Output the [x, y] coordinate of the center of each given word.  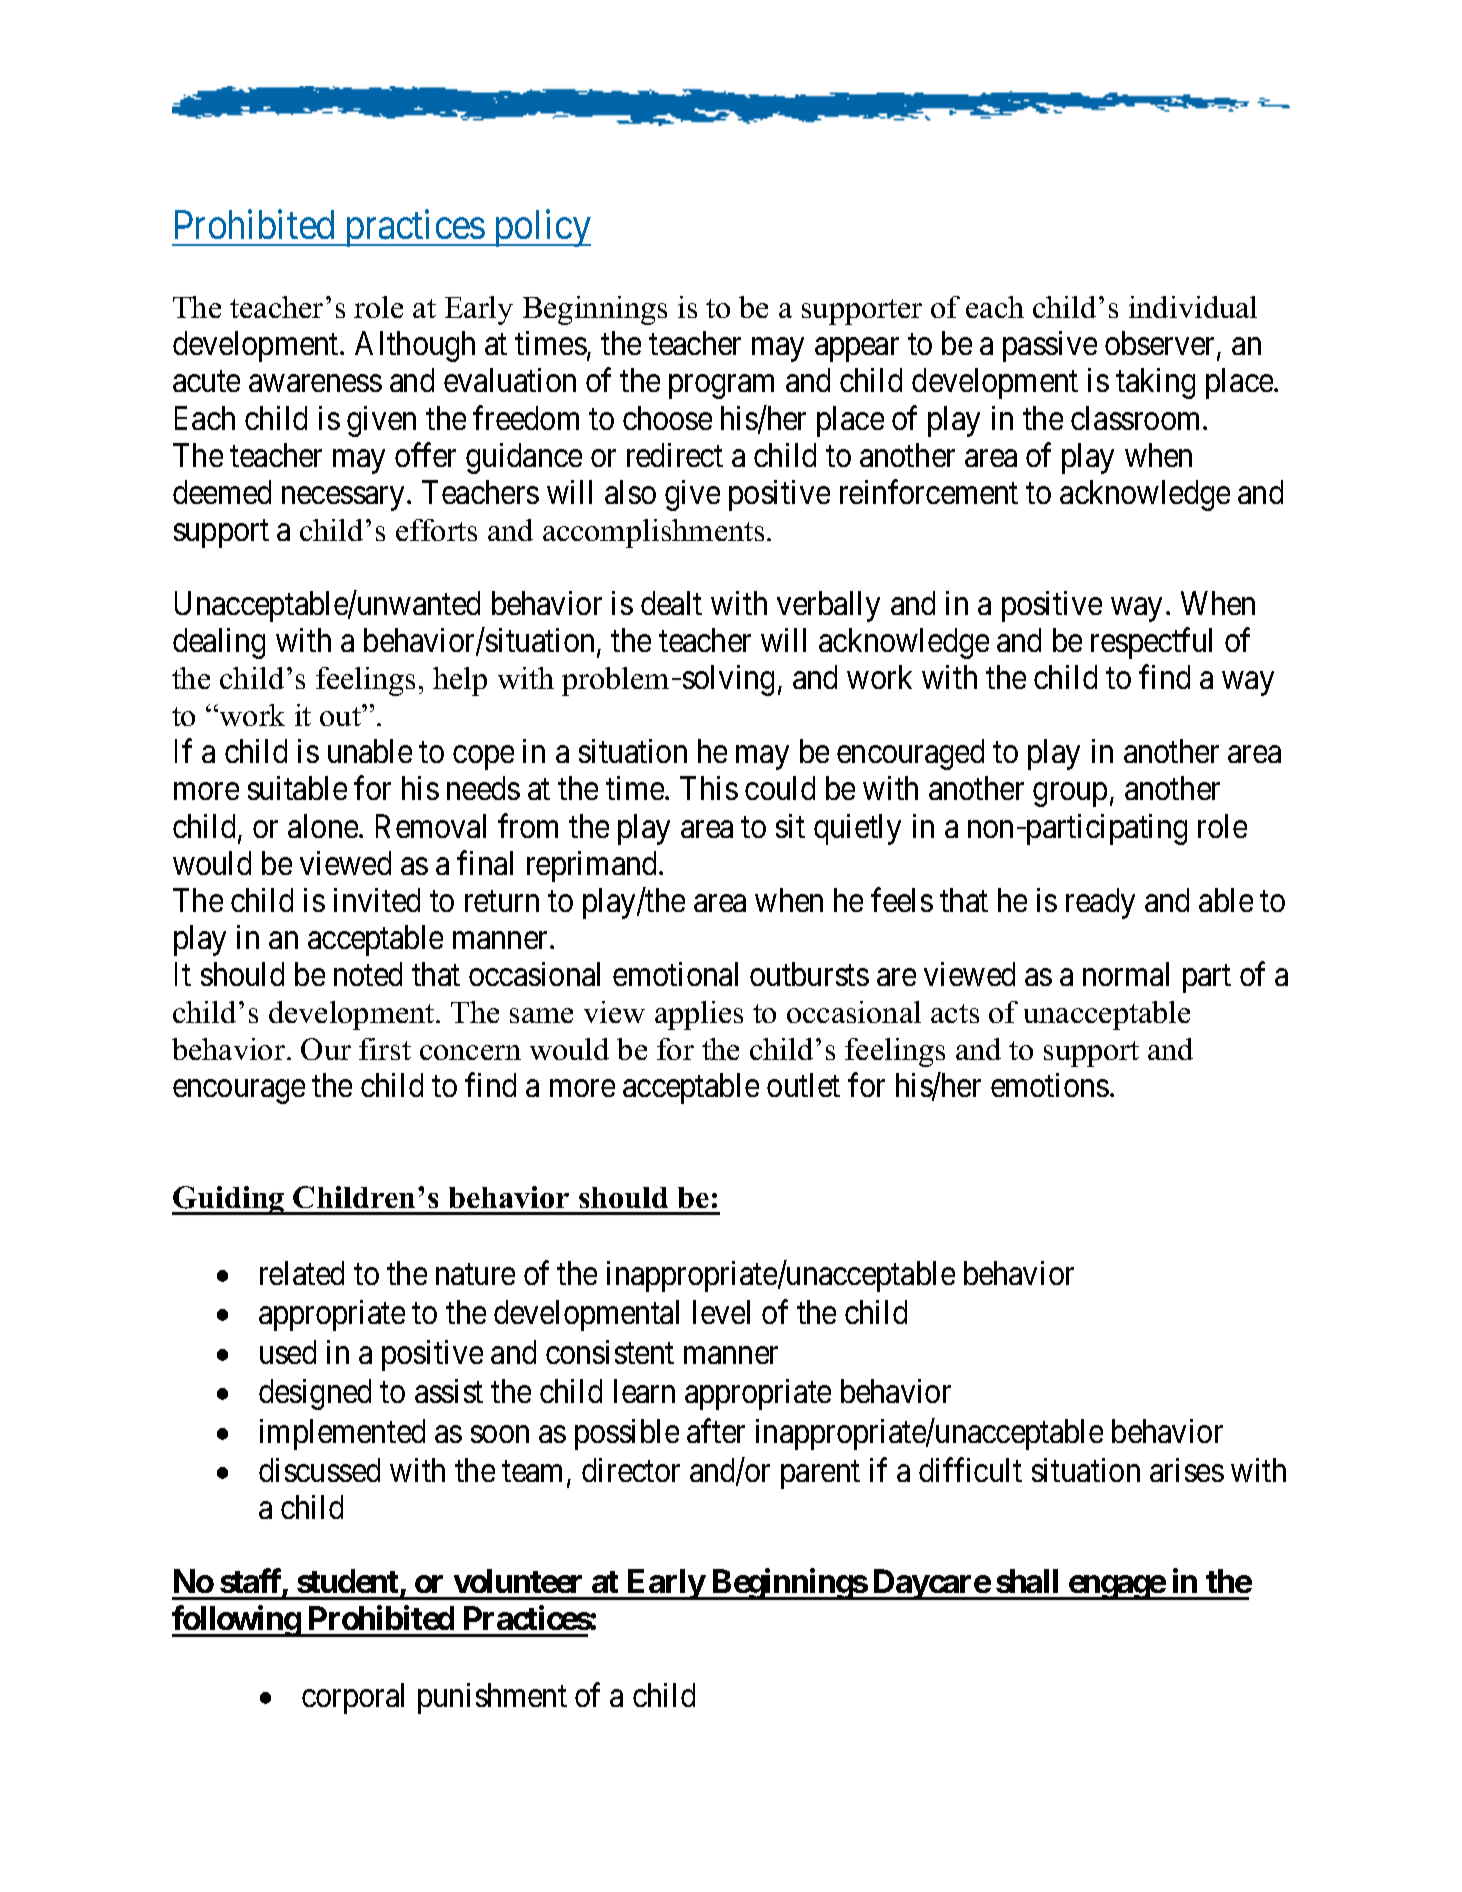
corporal [353, 1698]
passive [1050, 346]
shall [1027, 1581]
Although [415, 346]
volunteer [518, 1581]
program [721, 387]
